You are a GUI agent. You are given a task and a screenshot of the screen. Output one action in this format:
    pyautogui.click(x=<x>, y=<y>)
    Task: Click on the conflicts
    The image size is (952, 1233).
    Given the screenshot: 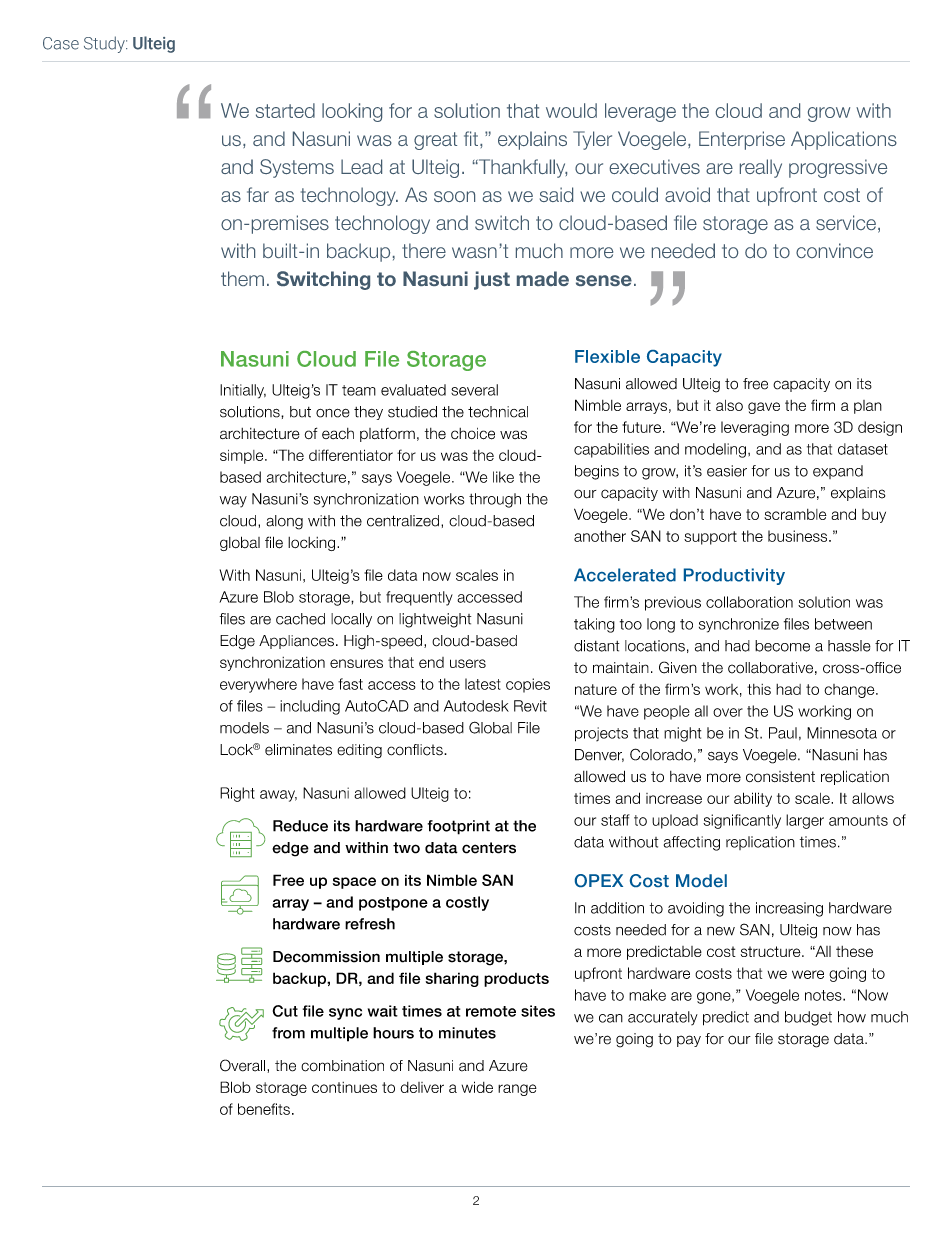 What is the action you would take?
    pyautogui.click(x=416, y=750)
